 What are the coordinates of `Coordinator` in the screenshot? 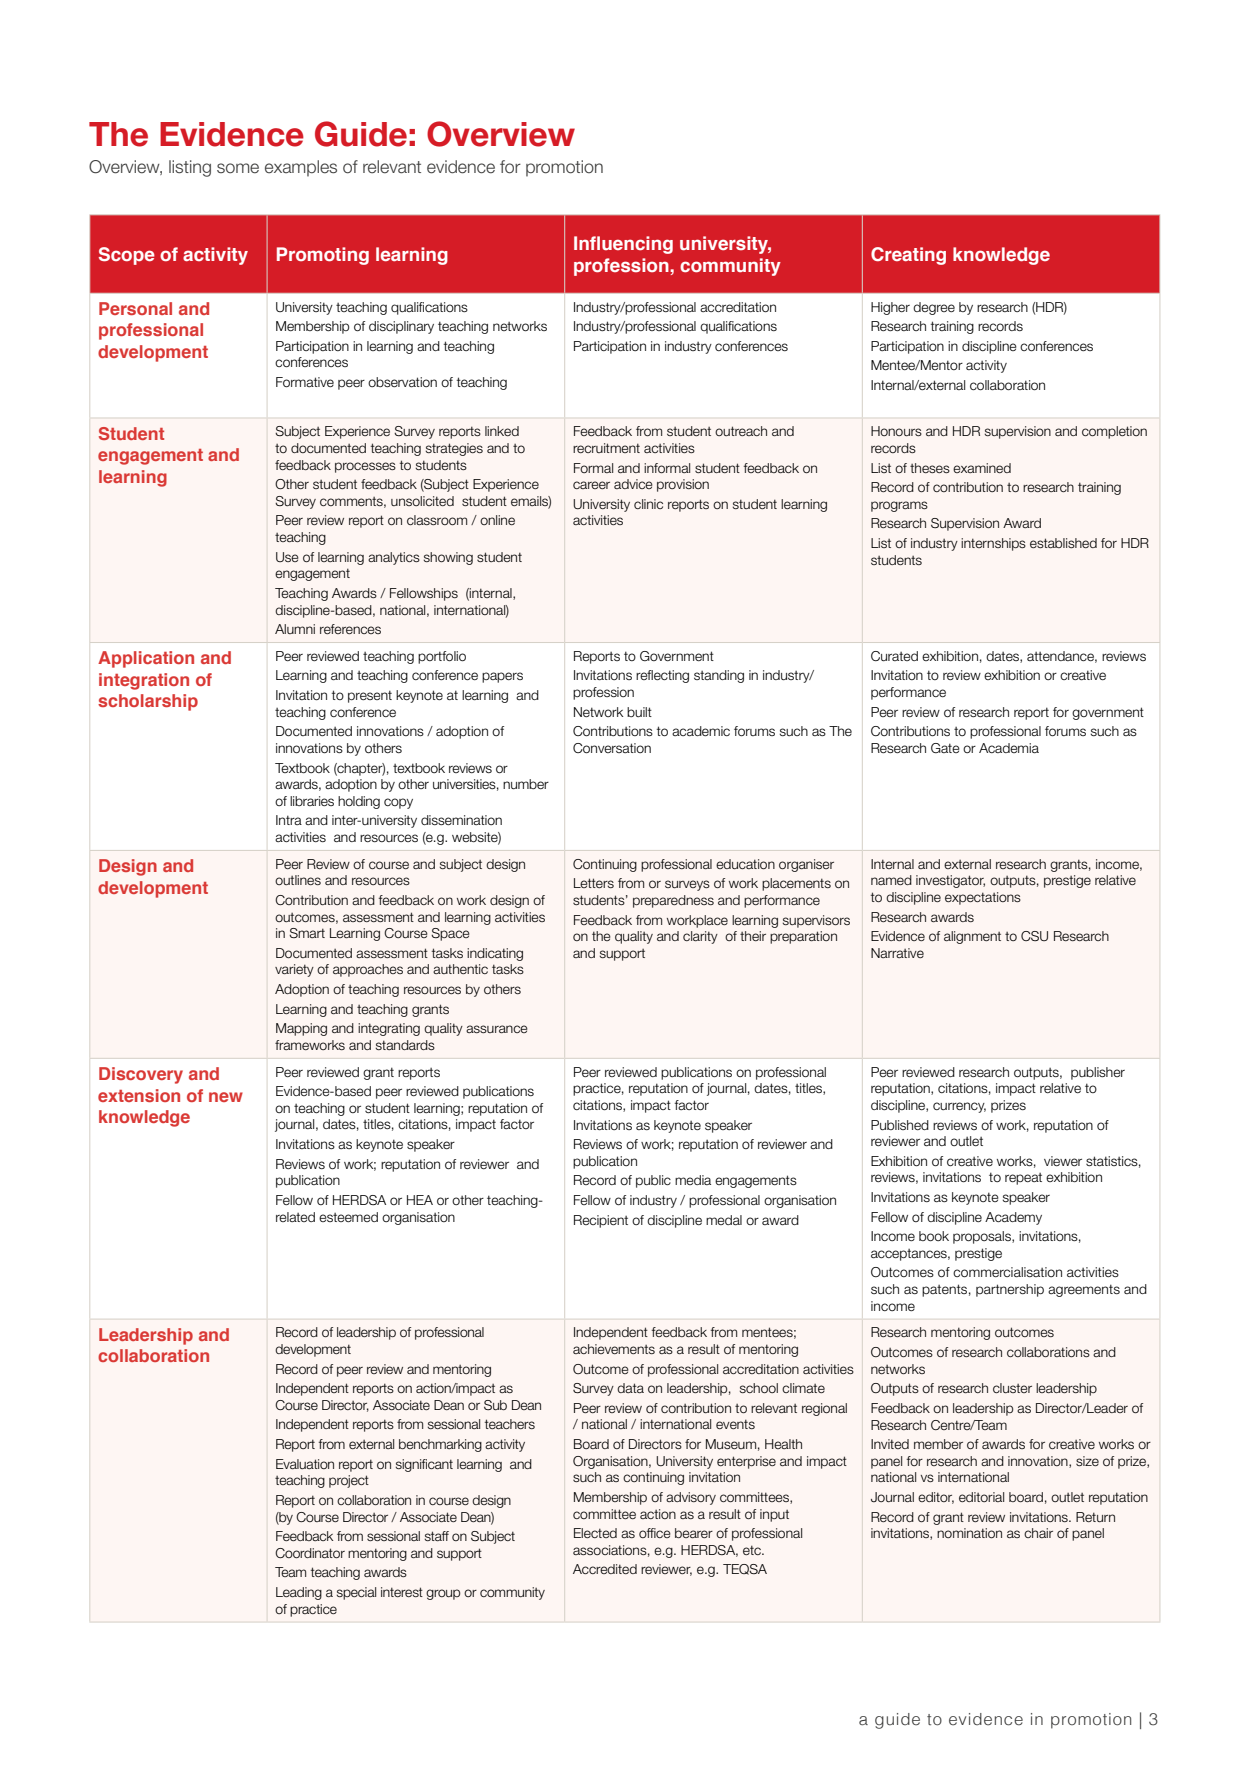 It's located at (310, 1553).
